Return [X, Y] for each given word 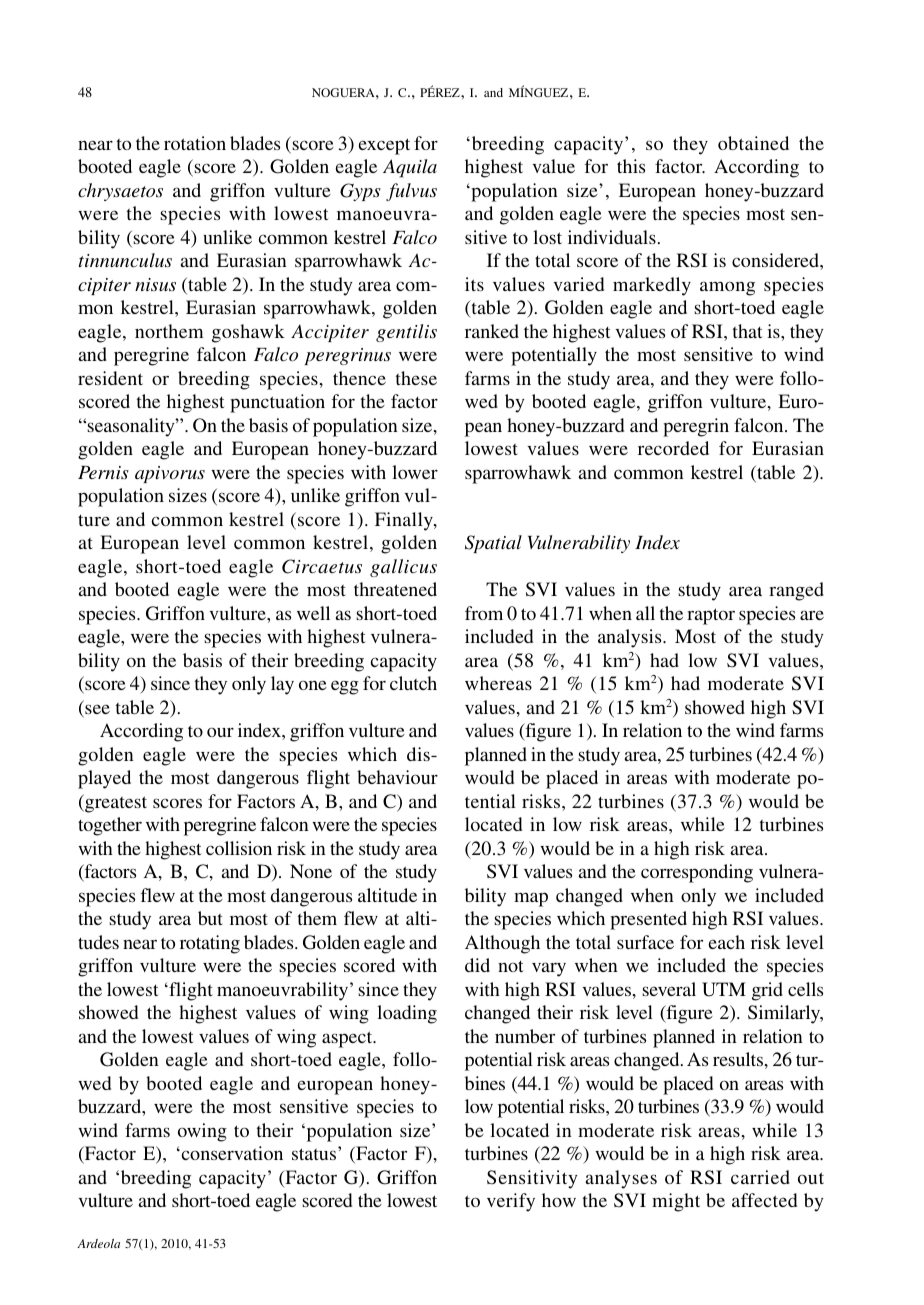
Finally [405, 521]
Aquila [410, 168]
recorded [673, 448]
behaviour [397, 777]
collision [239, 848]
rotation [195, 143]
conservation [231, 1153]
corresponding [697, 873]
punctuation [277, 403]
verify [511, 1202]
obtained [753, 143]
